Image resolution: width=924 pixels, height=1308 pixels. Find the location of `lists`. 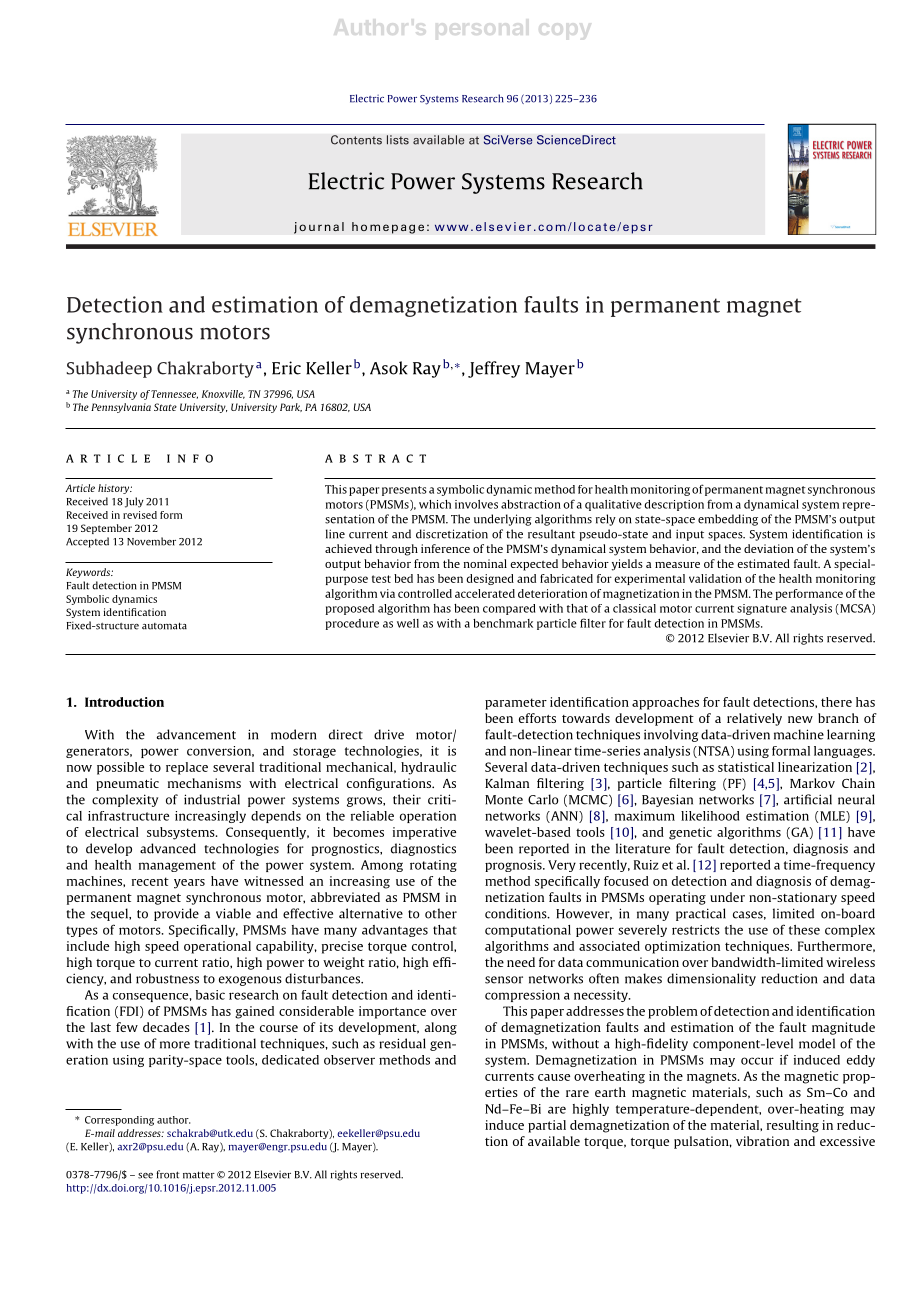

lists is located at coordinates (398, 140).
